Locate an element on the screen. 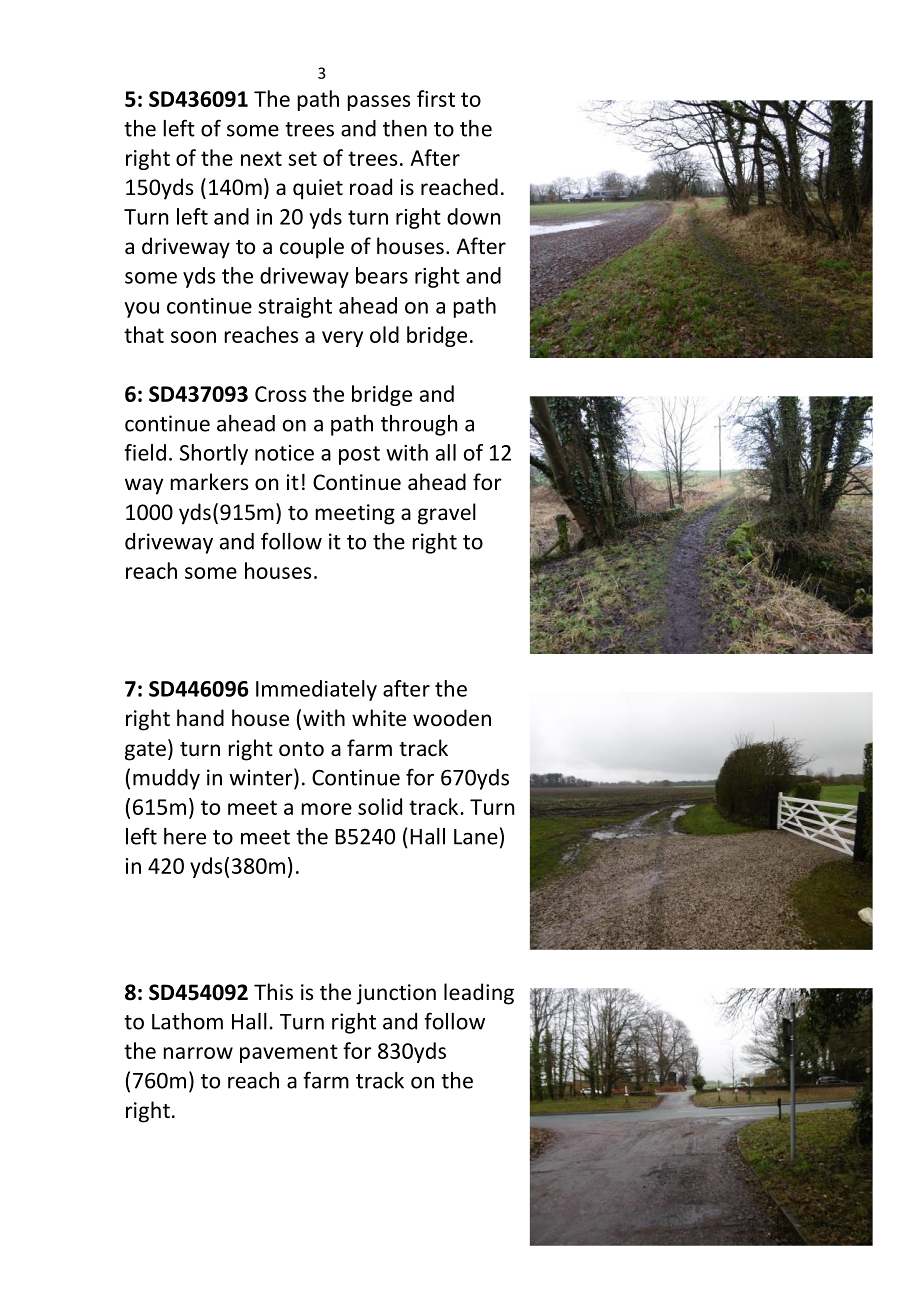 This screenshot has width=924, height=1308. Shortly is located at coordinates (214, 454).
